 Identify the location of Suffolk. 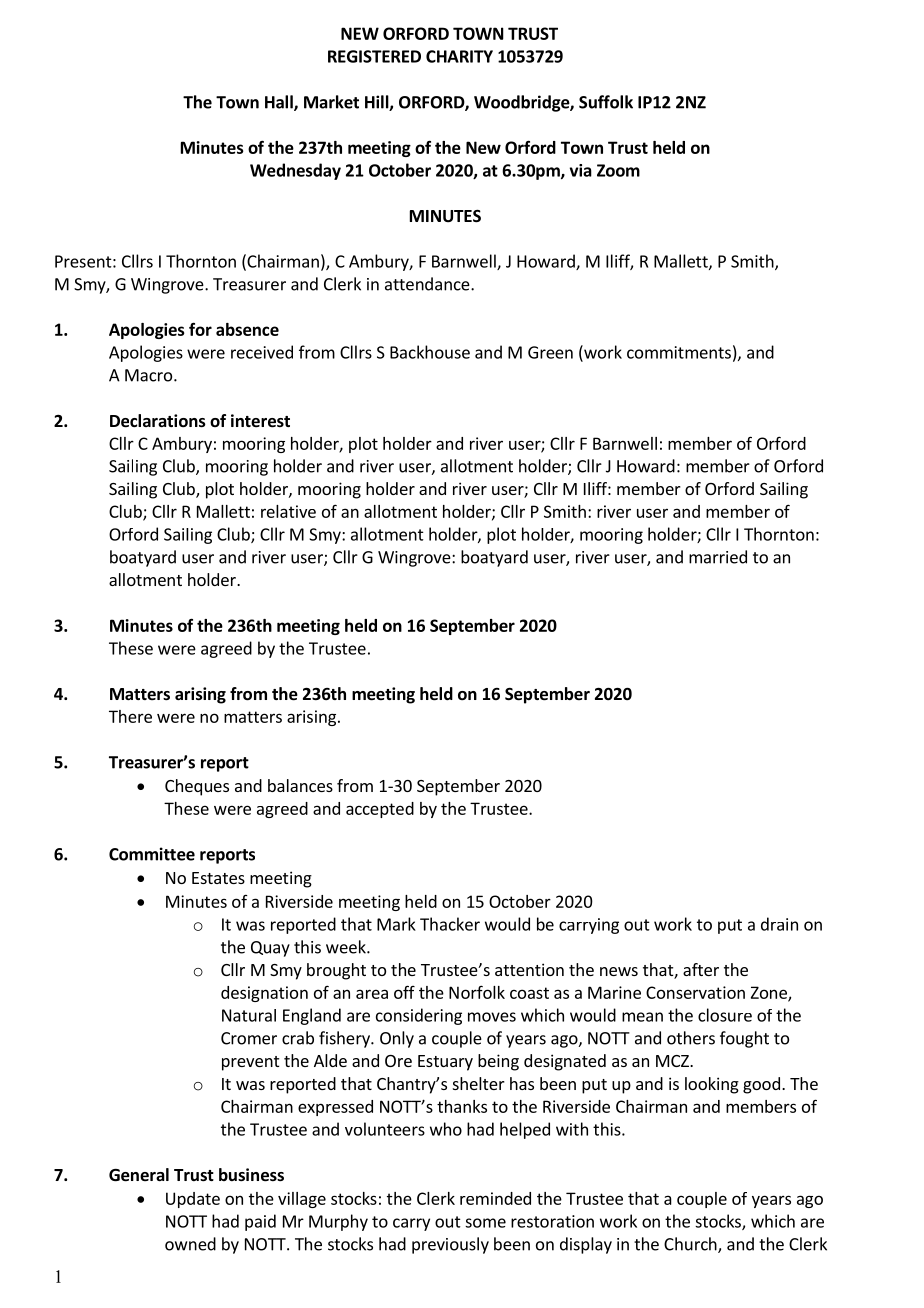
(606, 102).
